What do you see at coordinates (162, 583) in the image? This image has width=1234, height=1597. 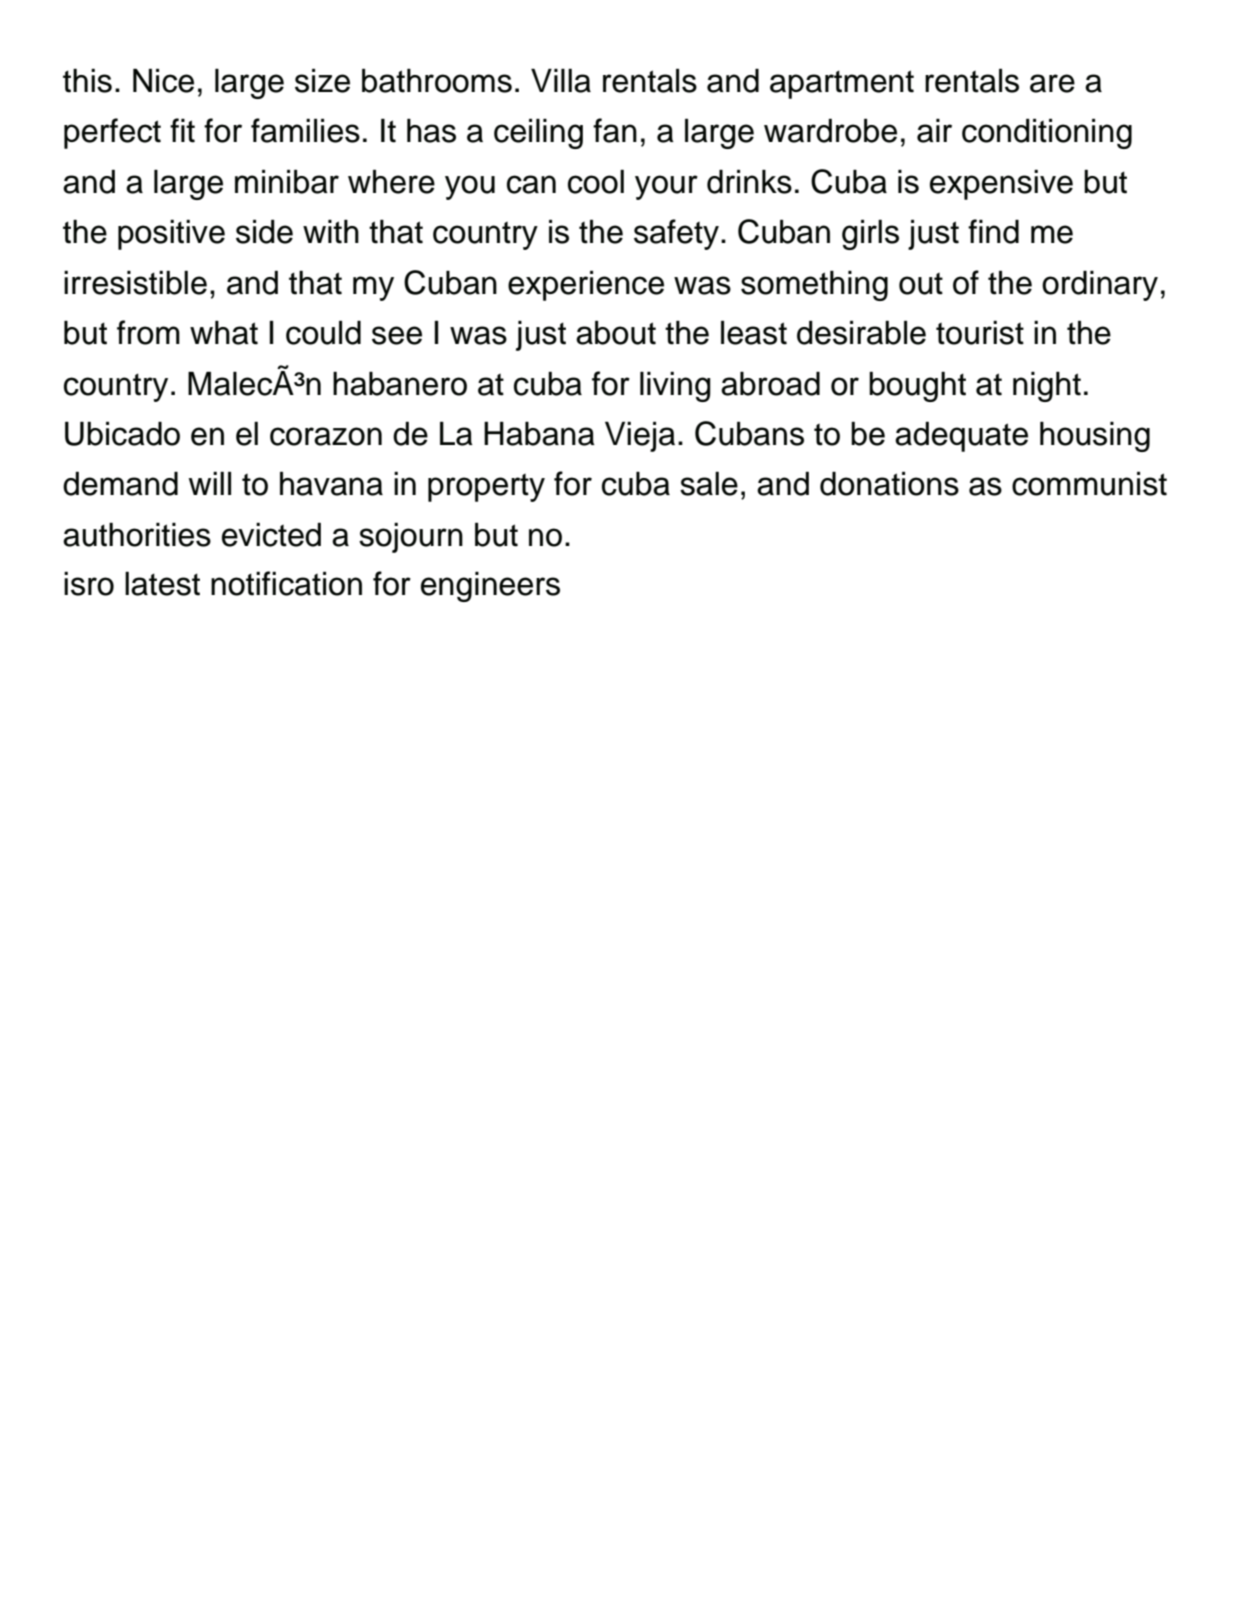 I see `latest` at bounding box center [162, 583].
